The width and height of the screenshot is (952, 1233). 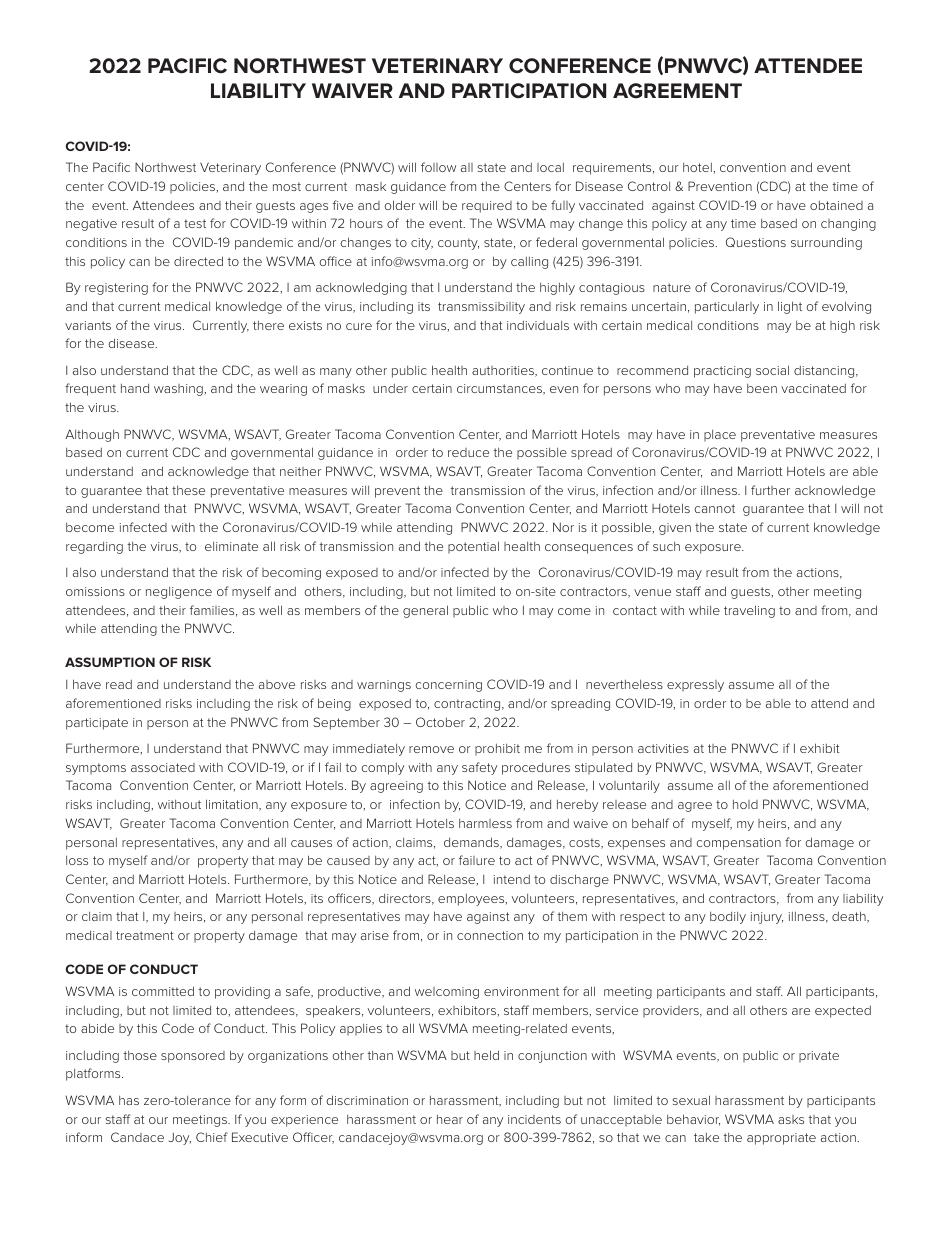 What do you see at coordinates (473, 547) in the screenshot?
I see `potential` at bounding box center [473, 547].
